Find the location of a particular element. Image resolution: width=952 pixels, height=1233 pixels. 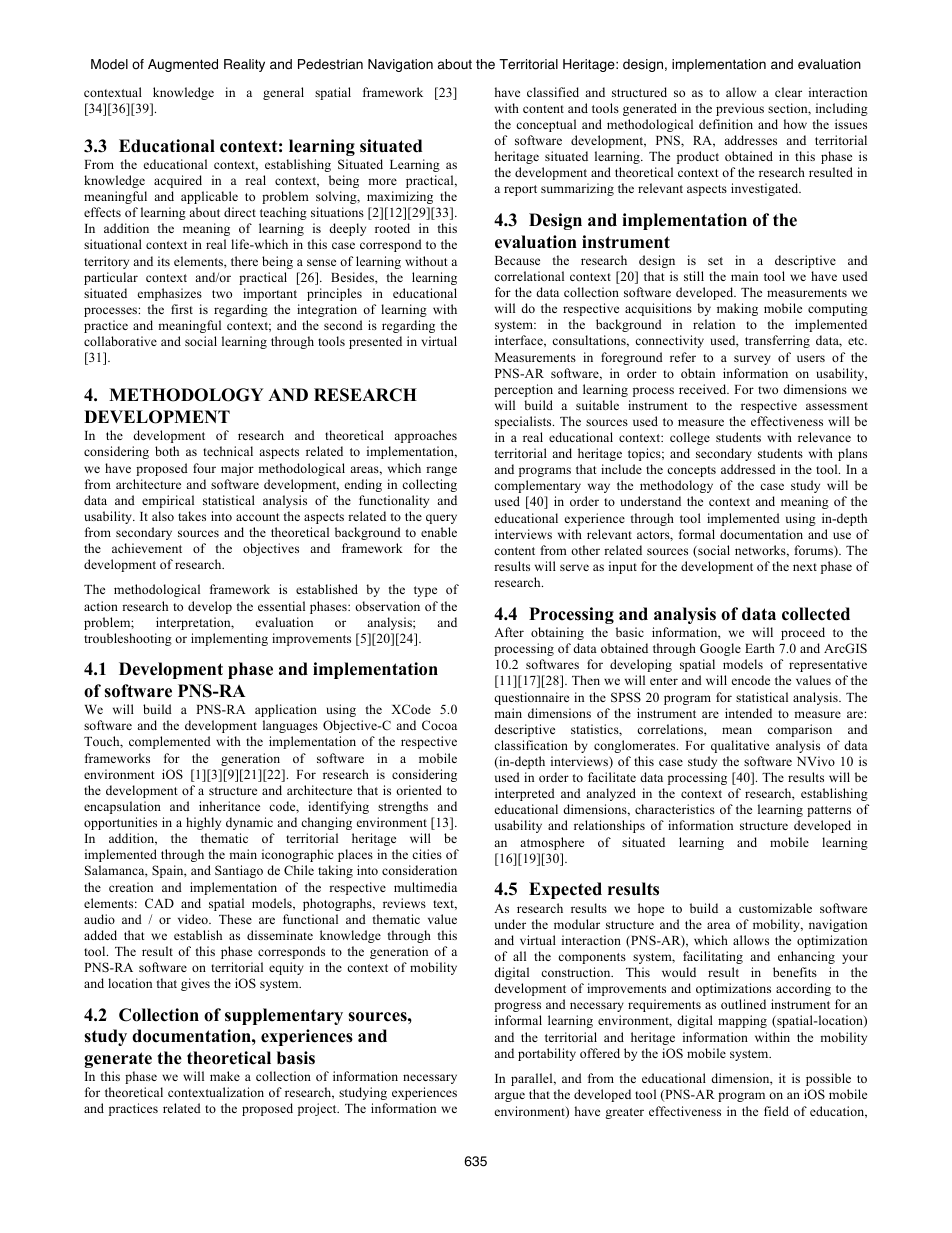

classified is located at coordinates (553, 92).
